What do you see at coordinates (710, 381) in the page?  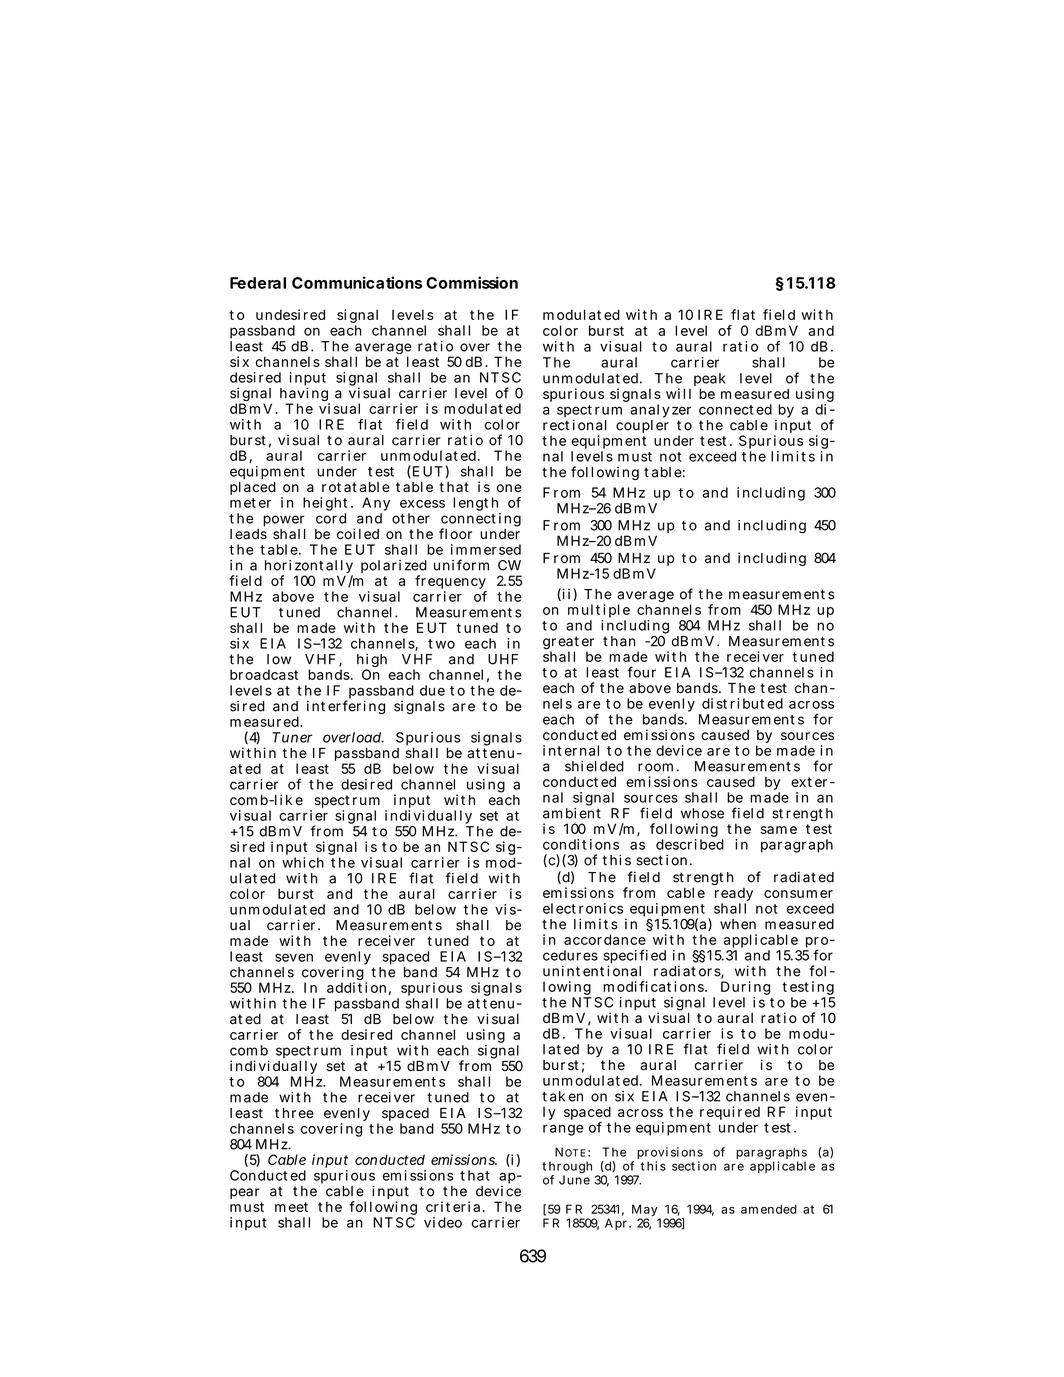 I see `peak` at bounding box center [710, 381].
